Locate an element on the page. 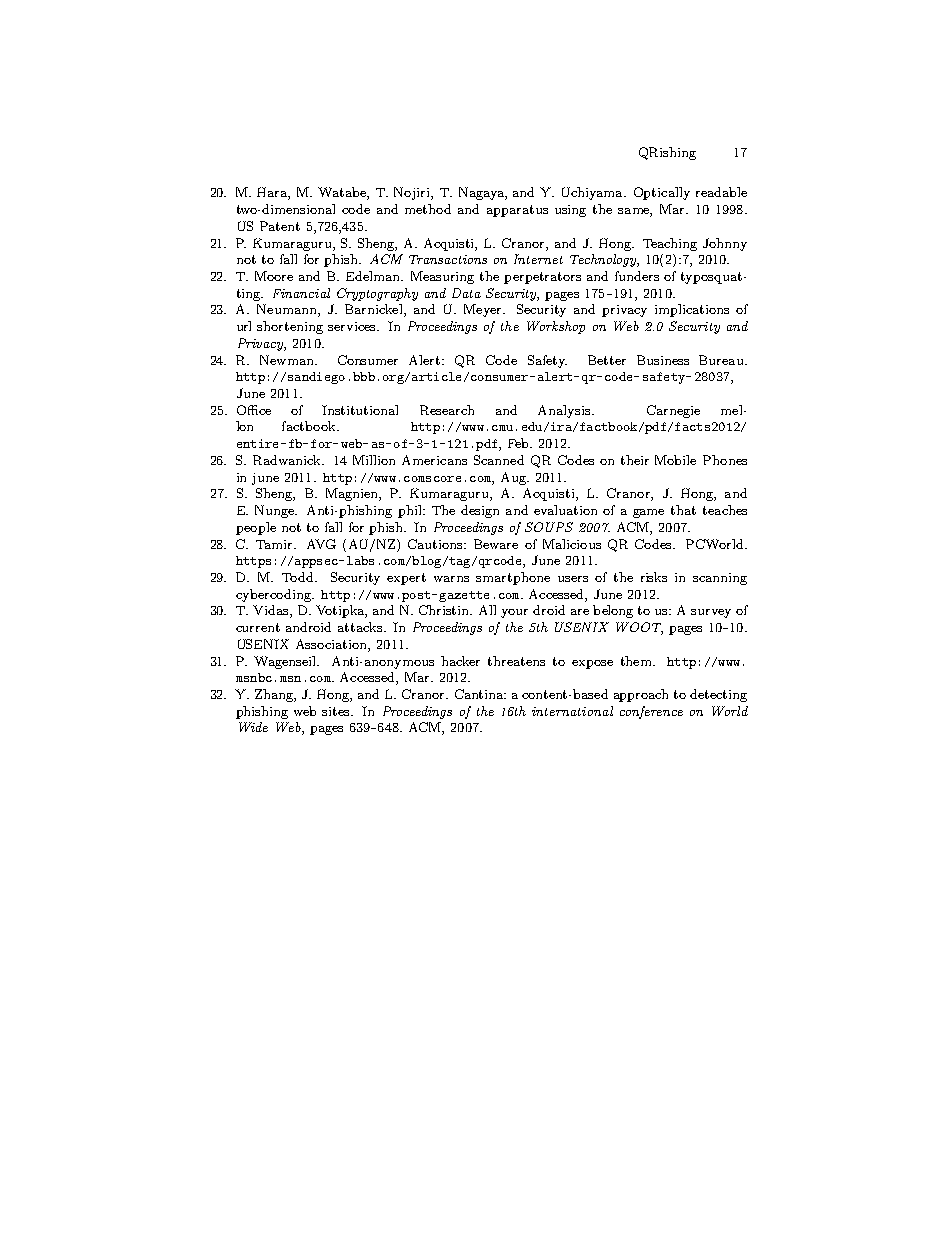 This image has height=1233, width=952. Newman is located at coordinates (288, 360).
